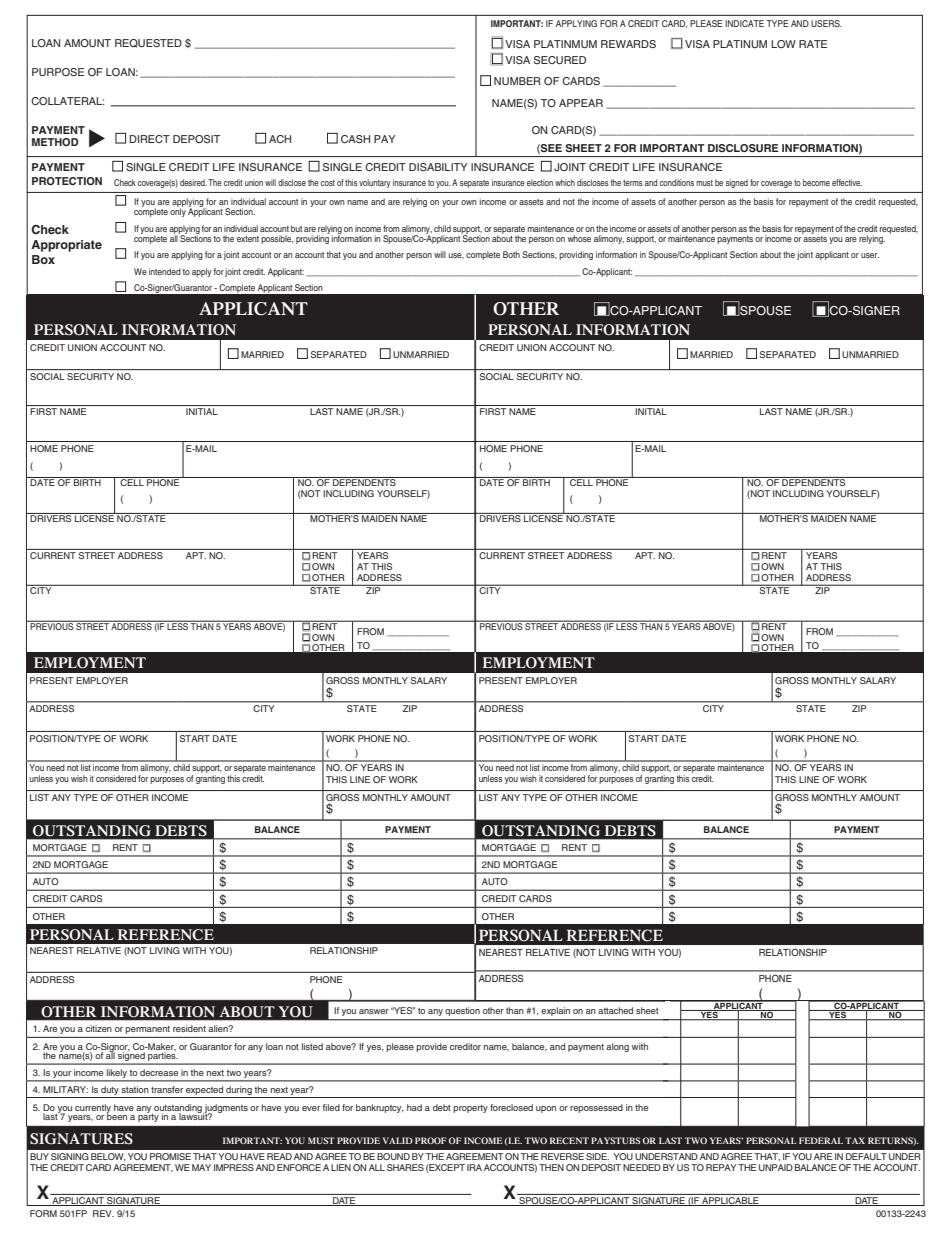 This screenshot has height=1233, width=952. What do you see at coordinates (374, 1011) in the screenshot?
I see `answer` at bounding box center [374, 1011].
